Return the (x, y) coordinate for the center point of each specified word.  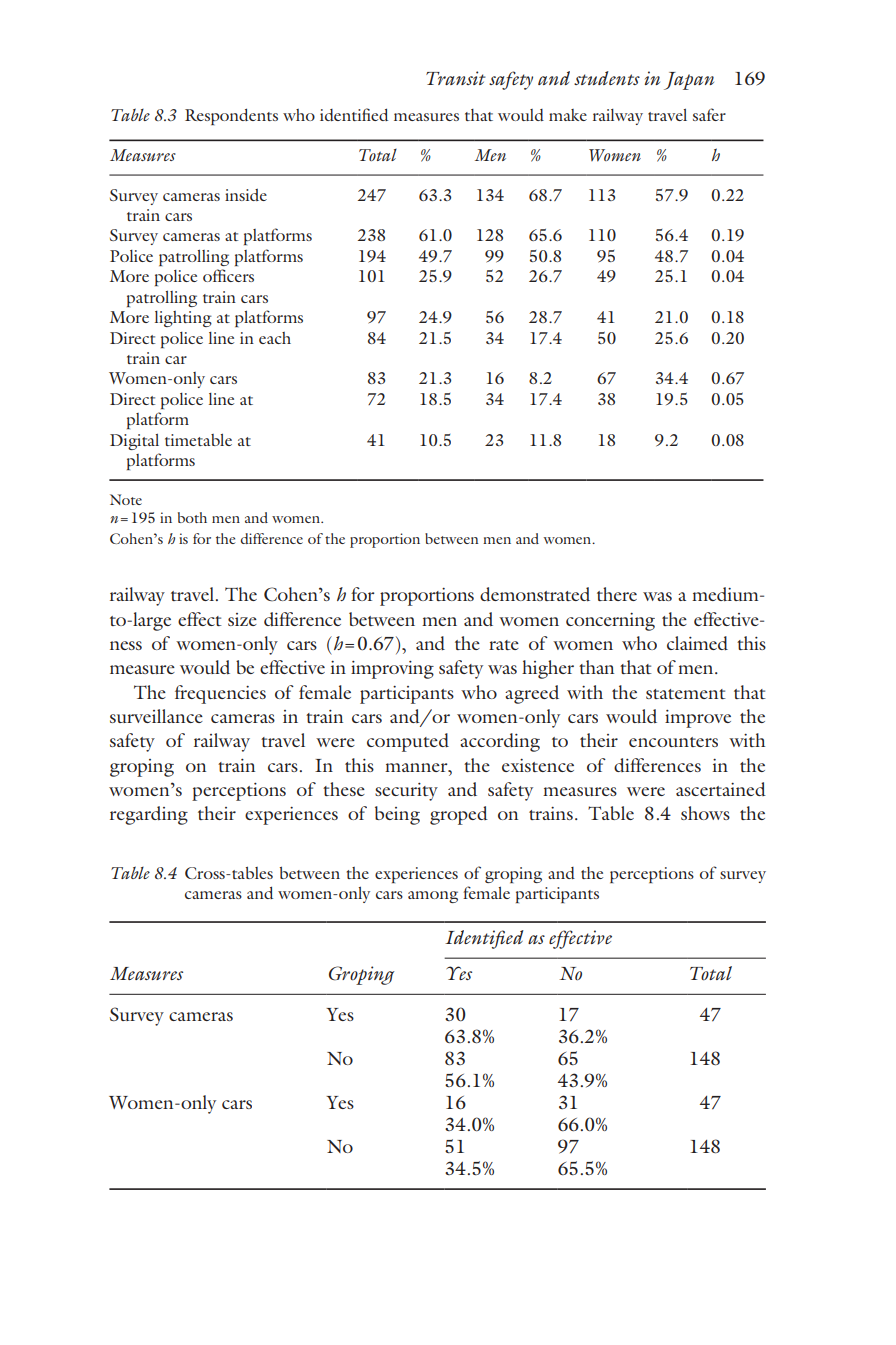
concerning (610, 622)
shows (705, 813)
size (242, 619)
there (617, 594)
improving (392, 670)
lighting (183, 319)
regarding (149, 815)
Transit (456, 78)
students (607, 78)
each (275, 338)
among (433, 897)
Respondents (231, 116)
